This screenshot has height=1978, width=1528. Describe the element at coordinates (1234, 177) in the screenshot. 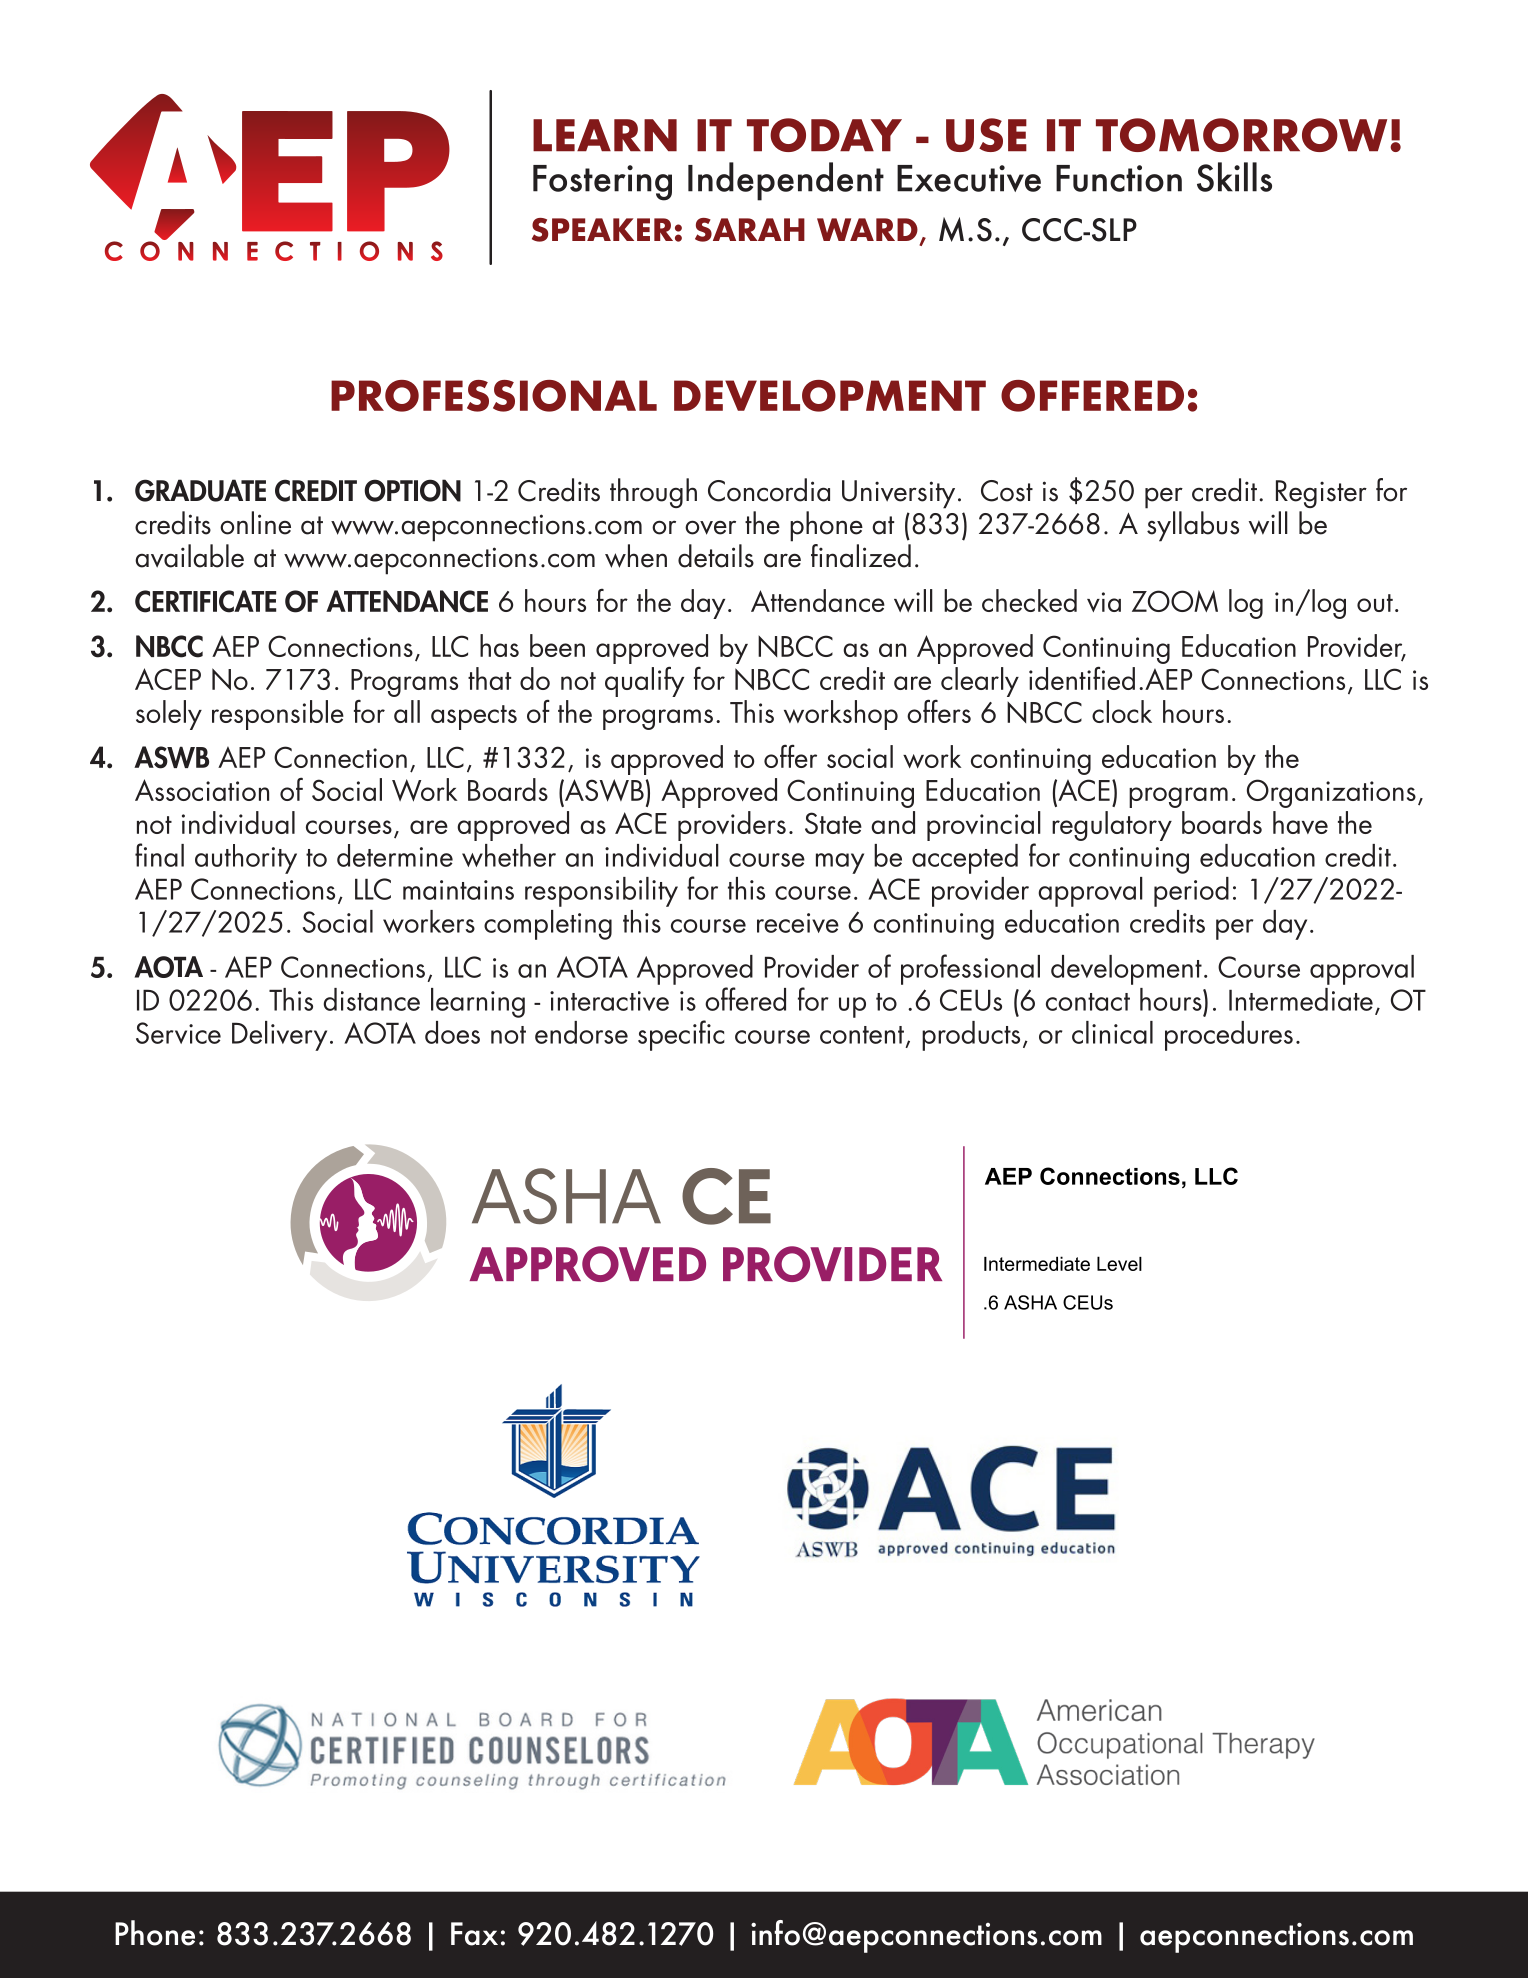

I see `Skills` at that location.
